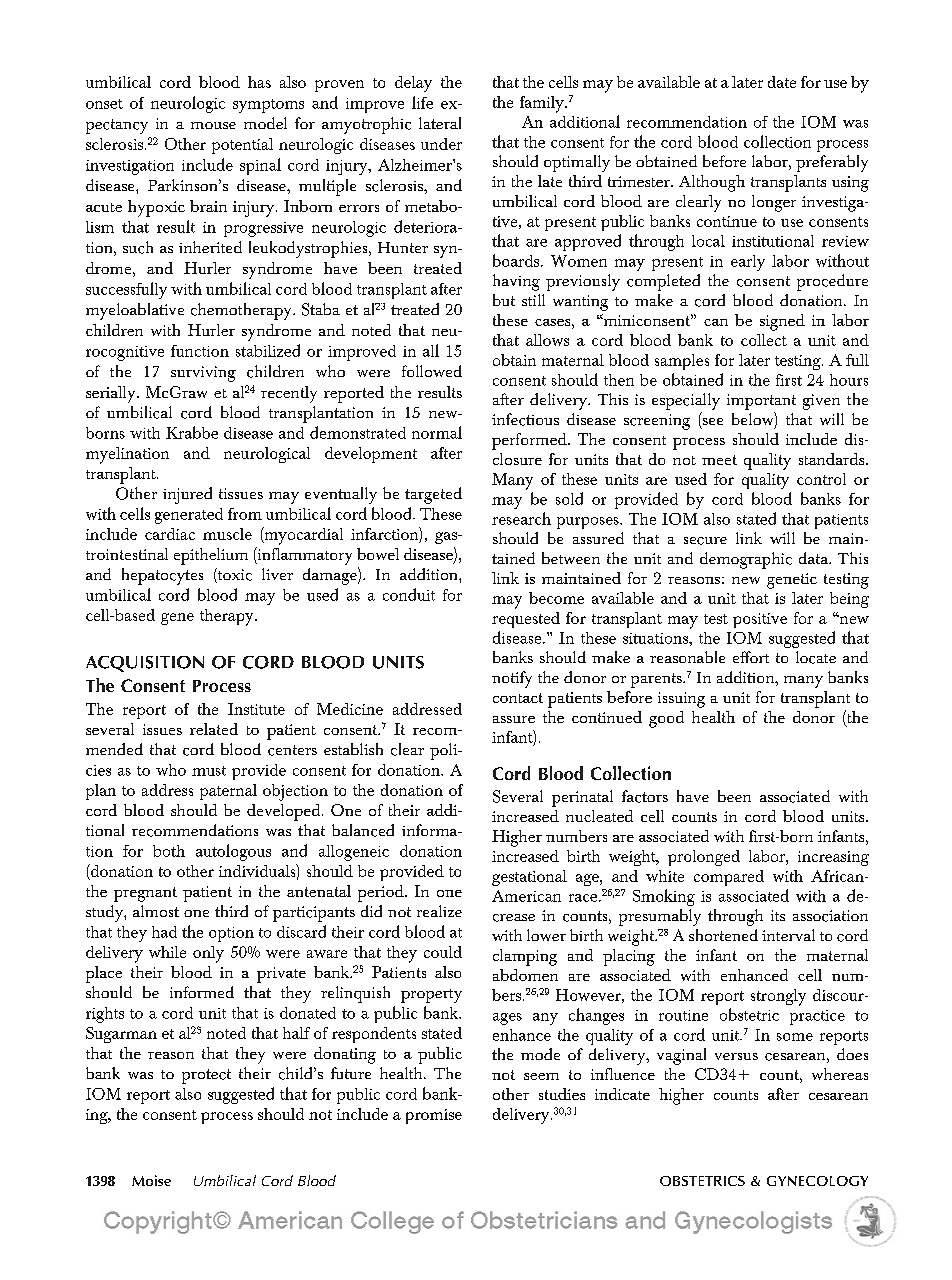 The image size is (952, 1280). What do you see at coordinates (192, 432) in the screenshot?
I see `Krabbe` at bounding box center [192, 432].
